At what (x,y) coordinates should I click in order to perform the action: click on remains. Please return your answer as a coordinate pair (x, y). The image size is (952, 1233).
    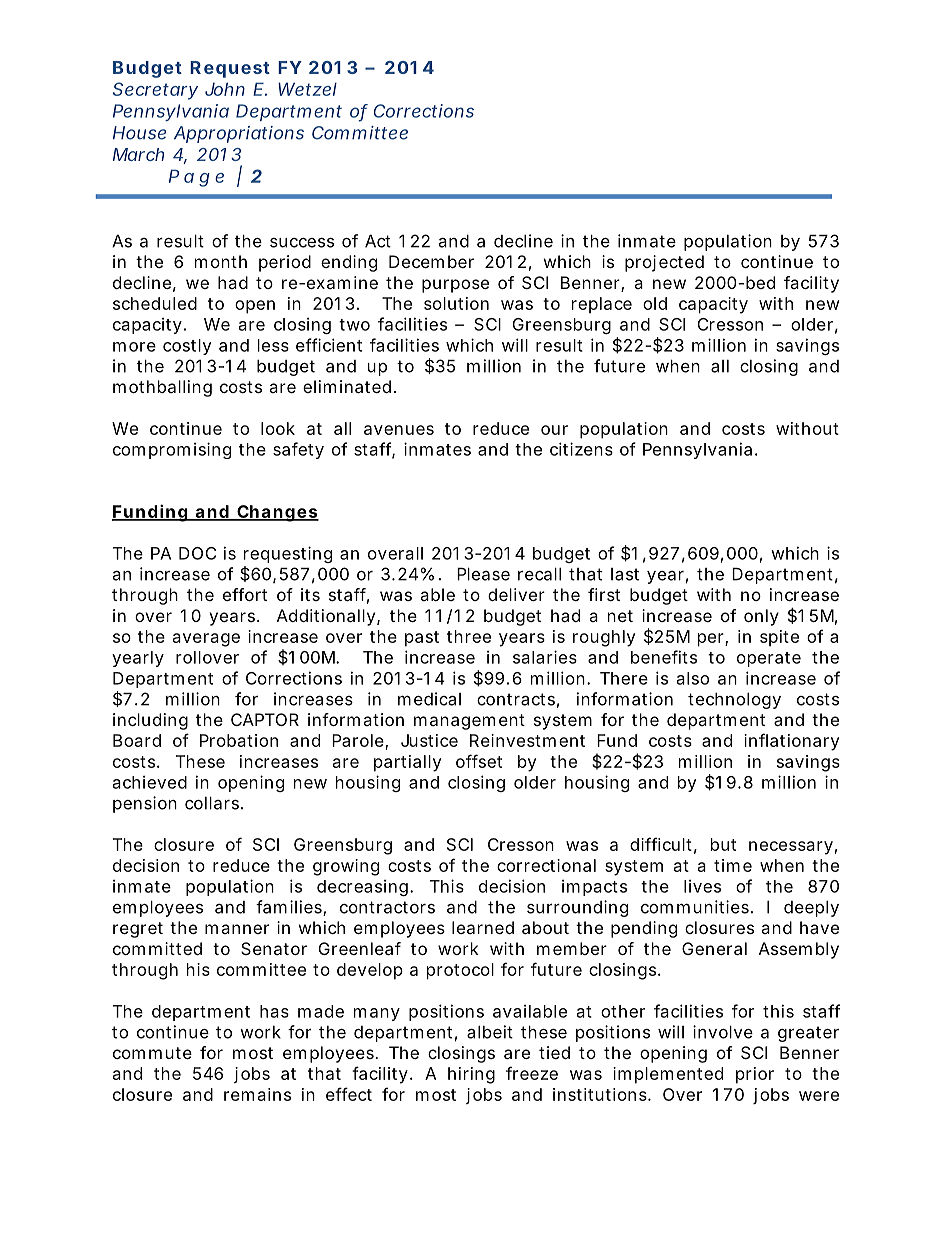
    Looking at the image, I should click on (257, 1094).
